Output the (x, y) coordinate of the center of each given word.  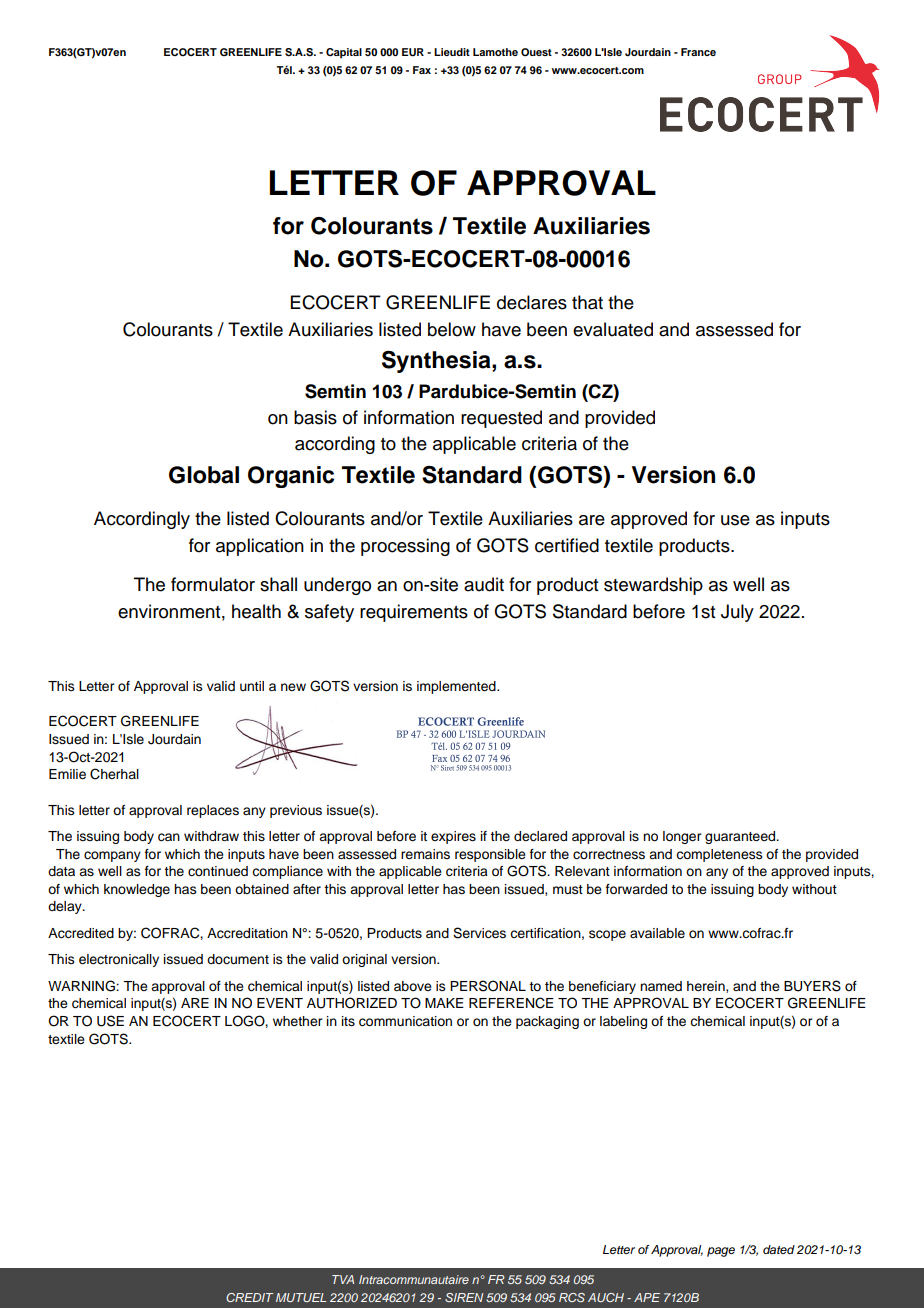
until (252, 686)
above (413, 986)
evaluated (613, 329)
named (661, 986)
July (737, 613)
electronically (119, 960)
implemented (457, 687)
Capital (344, 53)
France (698, 52)
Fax (422, 70)
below (452, 329)
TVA (343, 1279)
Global (204, 475)
